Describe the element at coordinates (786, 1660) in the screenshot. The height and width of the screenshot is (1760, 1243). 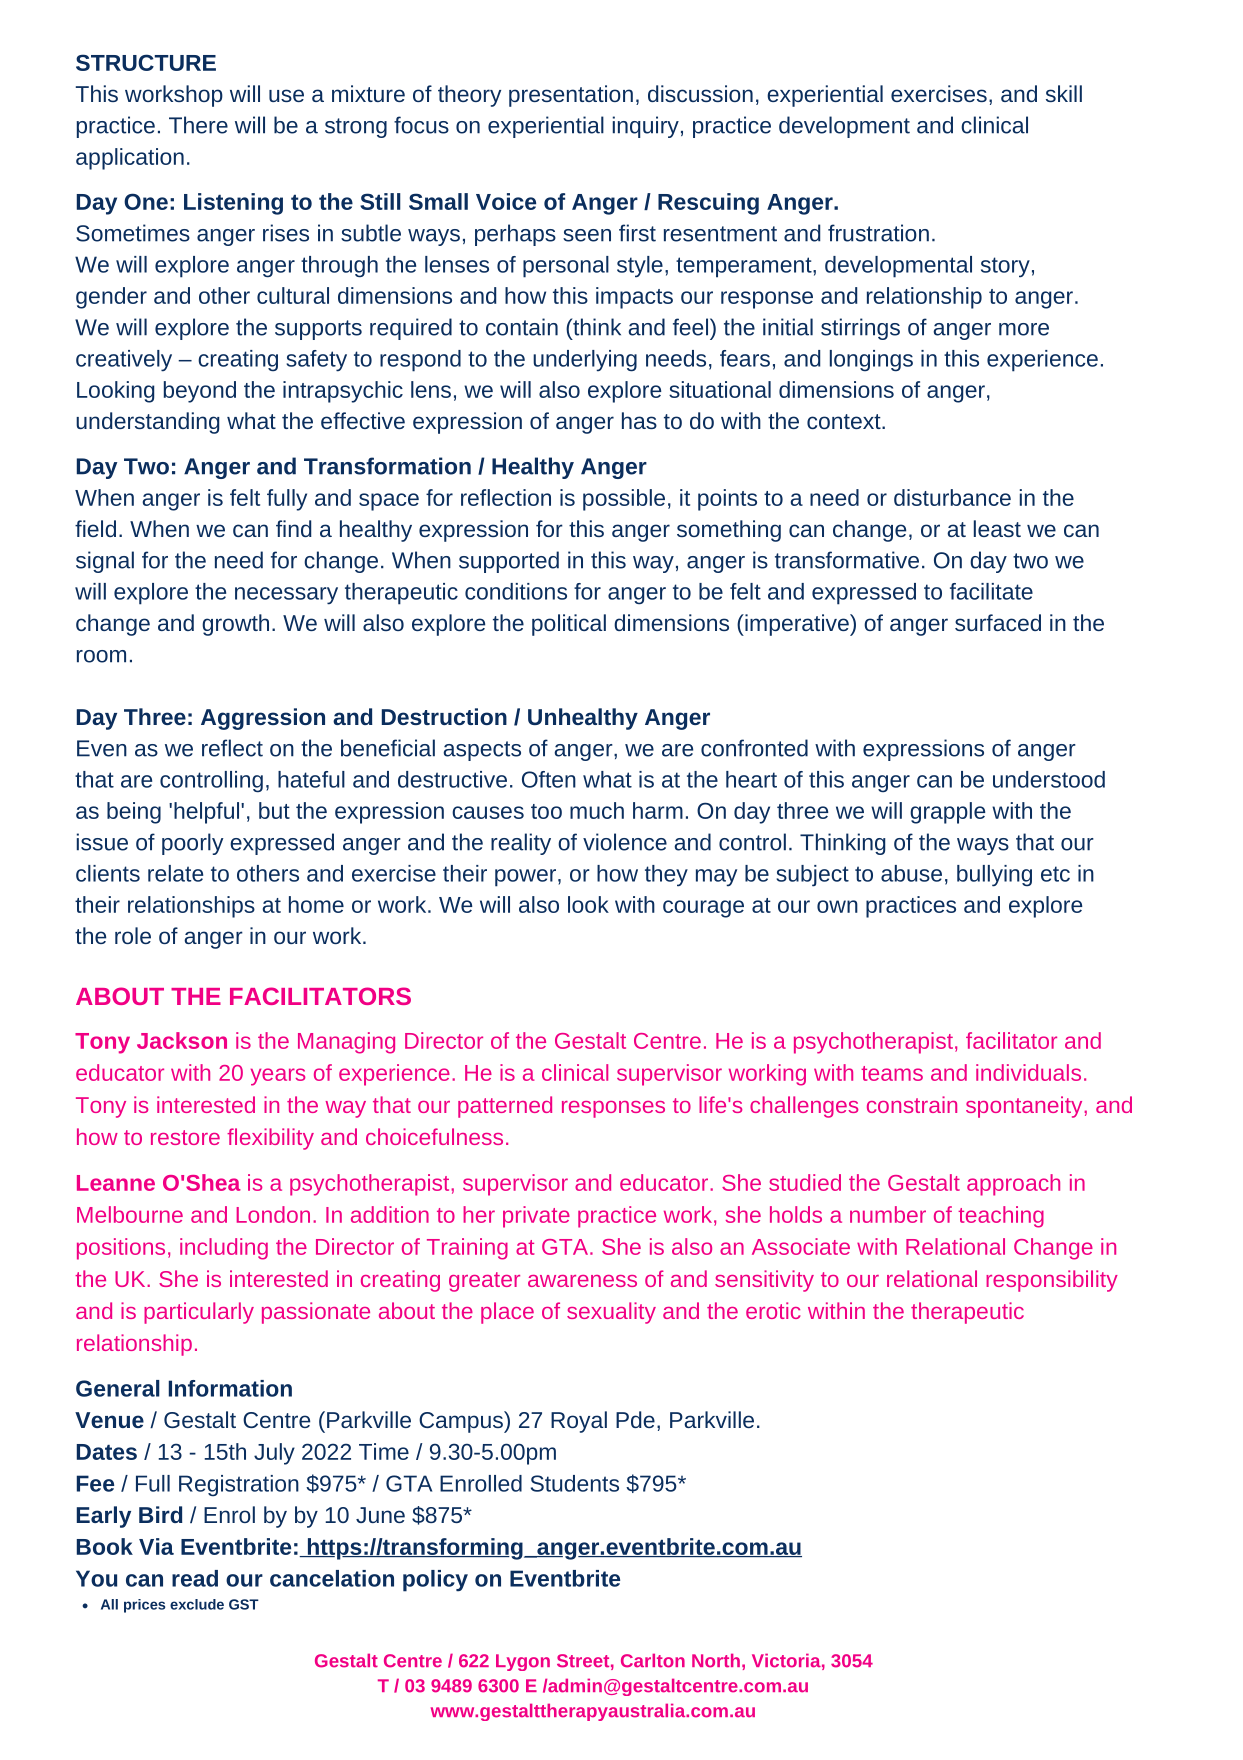
I see `Victoria` at that location.
